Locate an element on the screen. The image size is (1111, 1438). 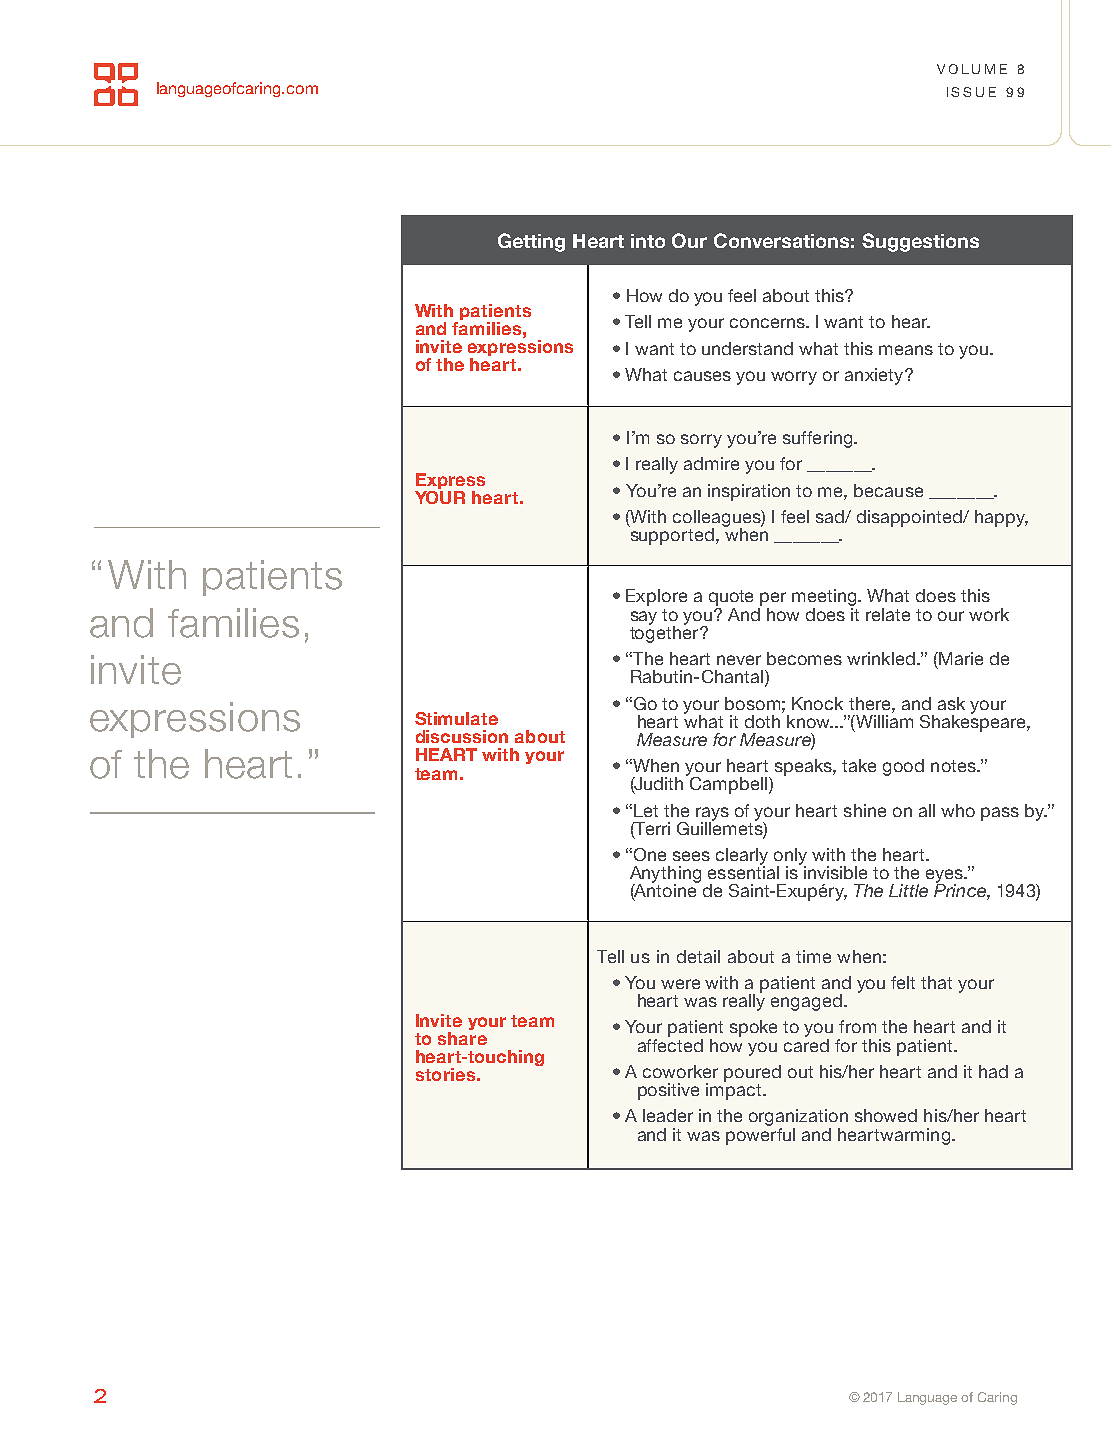
showed is located at coordinates (886, 1115).
